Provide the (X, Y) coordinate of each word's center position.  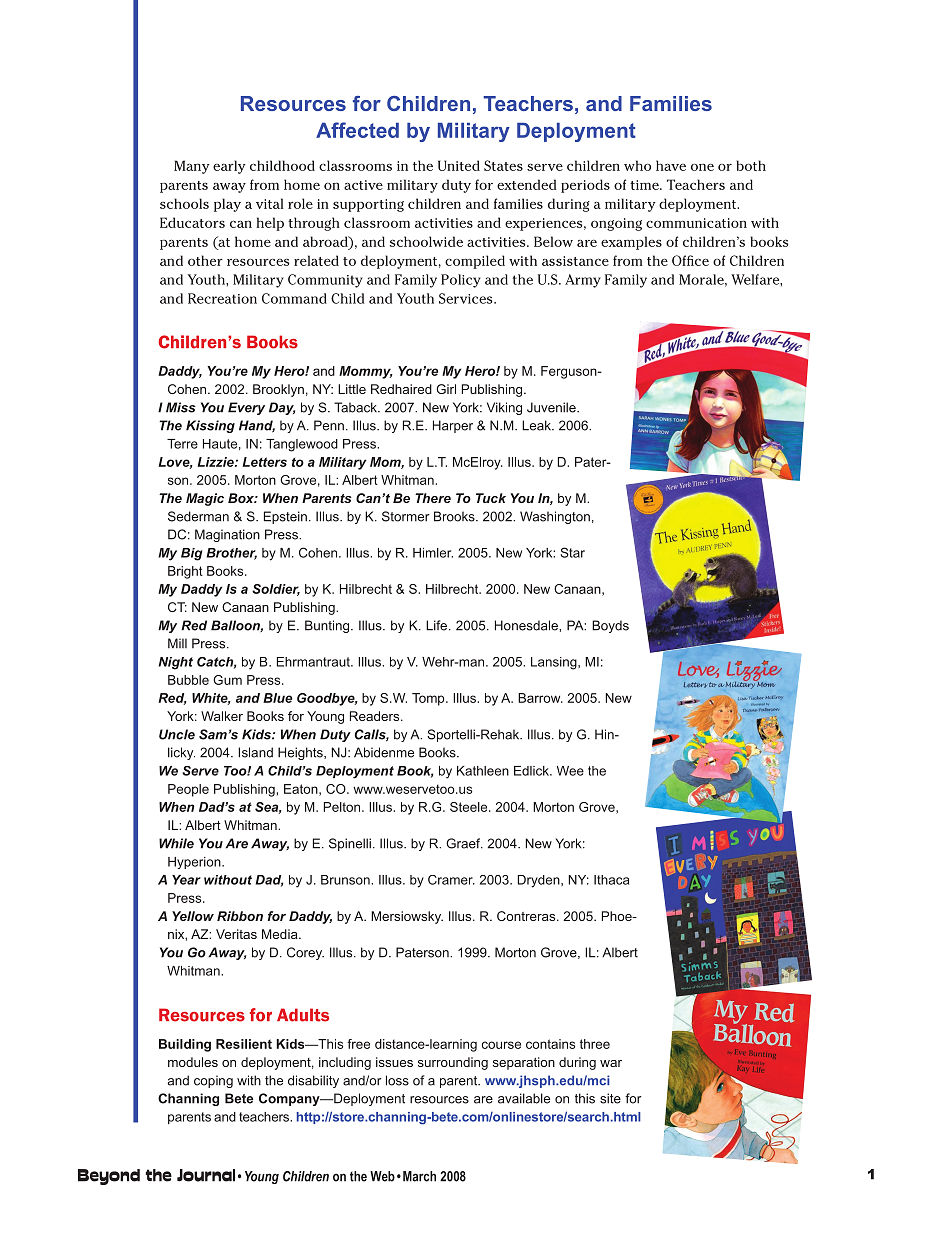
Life (438, 625)
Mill (177, 643)
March (419, 1176)
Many (192, 167)
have (671, 165)
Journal (206, 1175)
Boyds (610, 626)
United (459, 165)
